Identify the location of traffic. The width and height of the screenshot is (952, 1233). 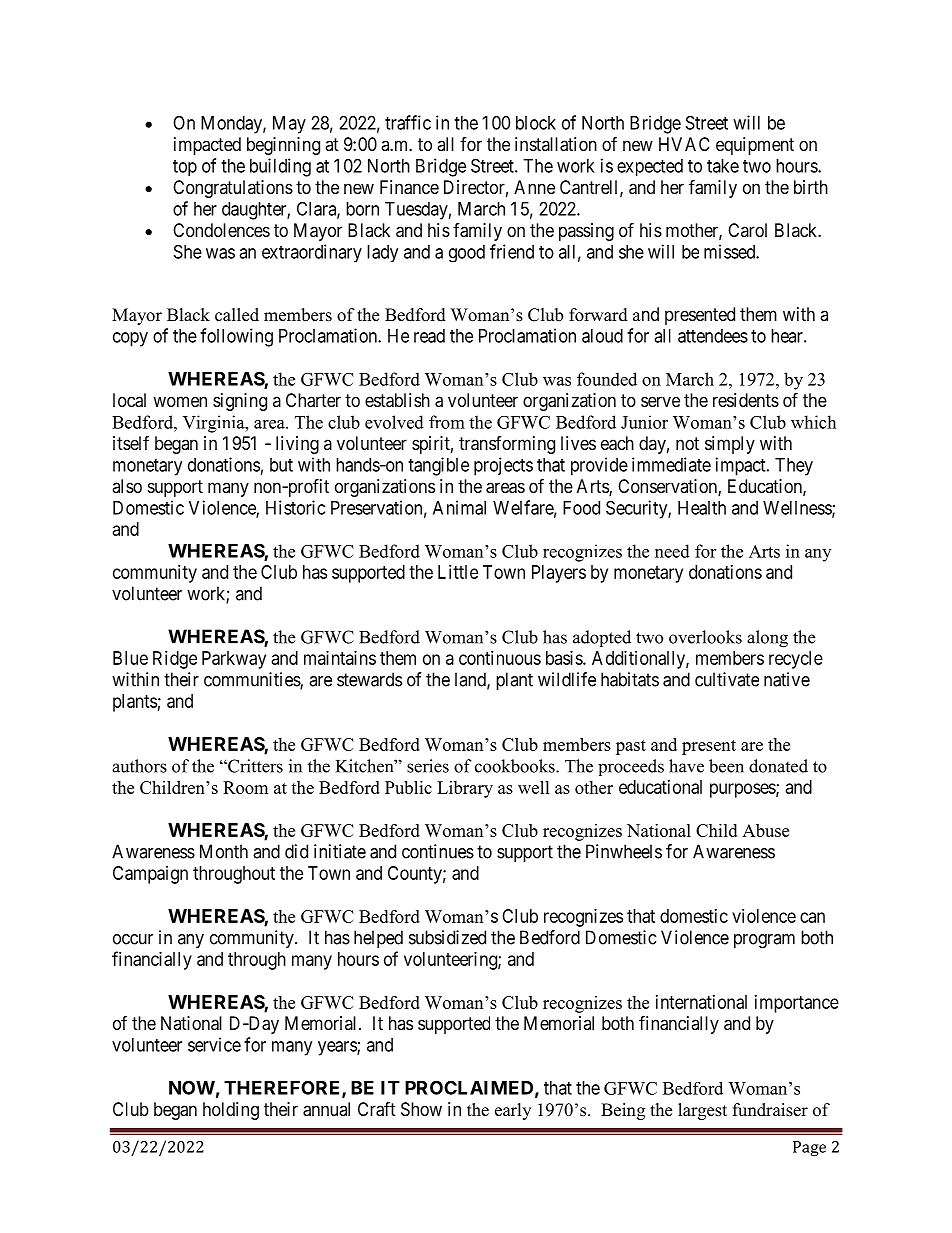
(408, 122).
